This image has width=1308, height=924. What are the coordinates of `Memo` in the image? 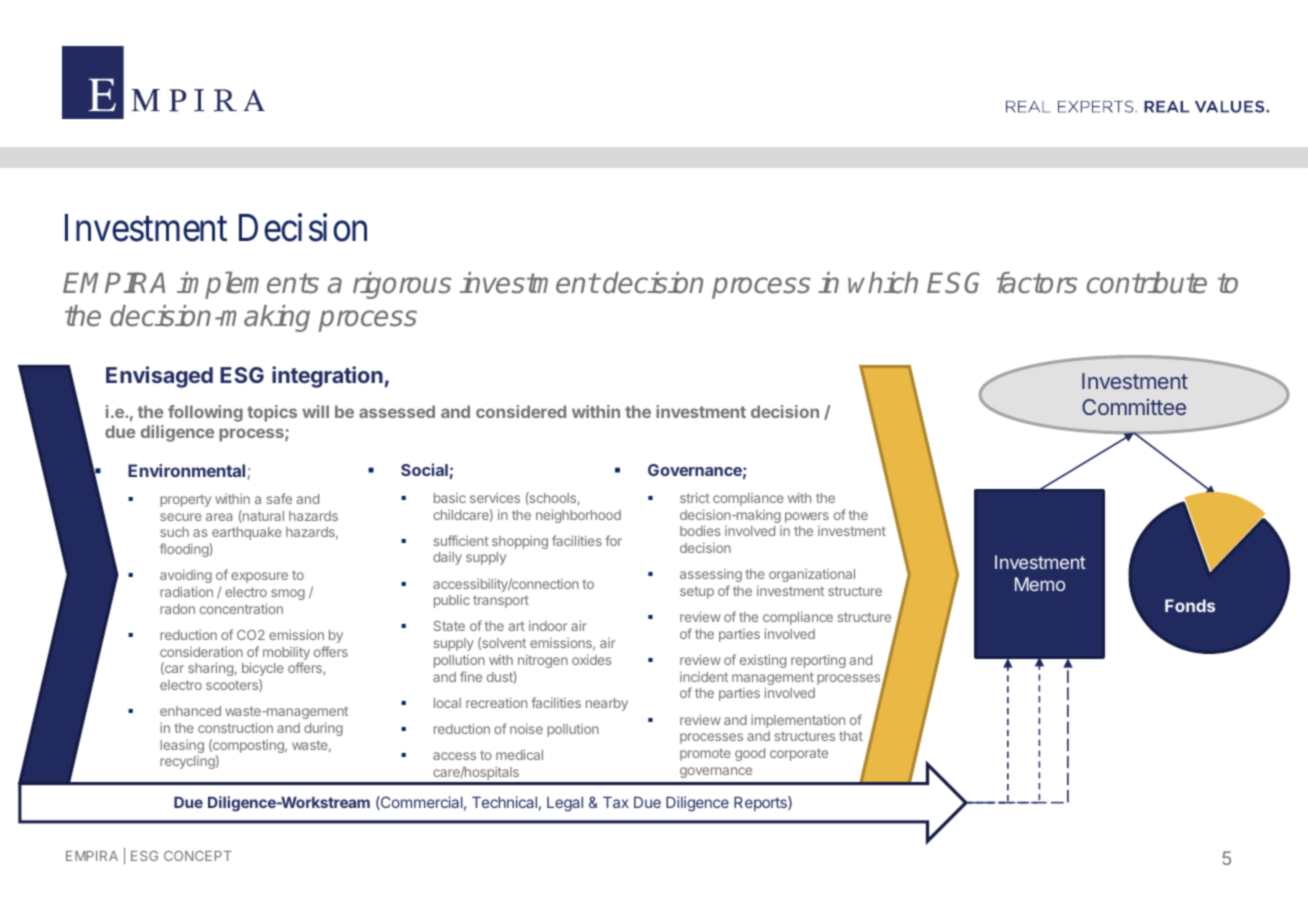 It's located at (1040, 584).
